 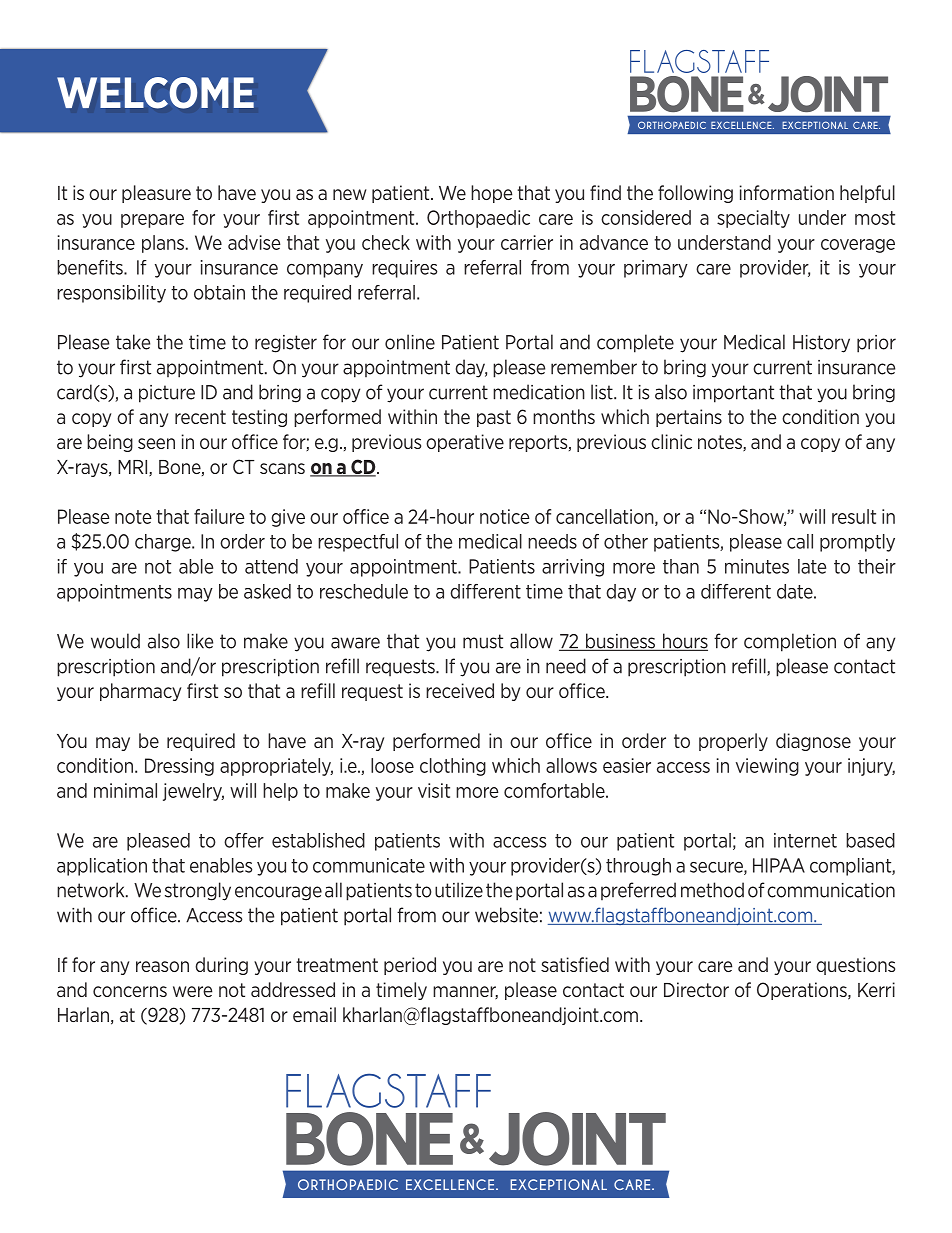 I want to click on requires, so click(x=404, y=269).
